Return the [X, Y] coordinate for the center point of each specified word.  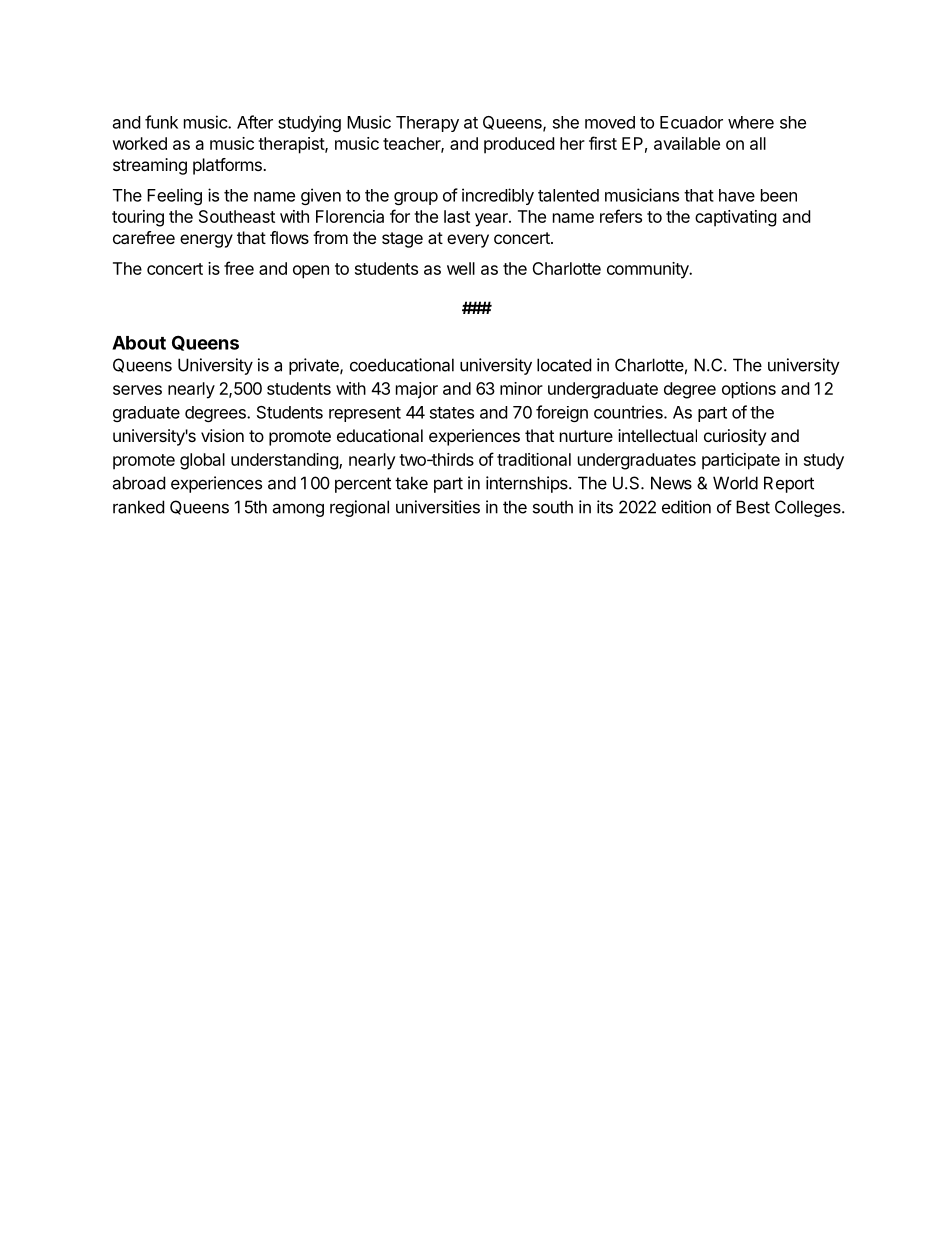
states [452, 413]
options [749, 390]
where [751, 122]
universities [438, 507]
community [649, 270]
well [461, 268]
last [457, 216]
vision [222, 435]
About [139, 343]
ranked [138, 507]
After [255, 122]
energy [206, 241]
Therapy [427, 124]
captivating [736, 218]
